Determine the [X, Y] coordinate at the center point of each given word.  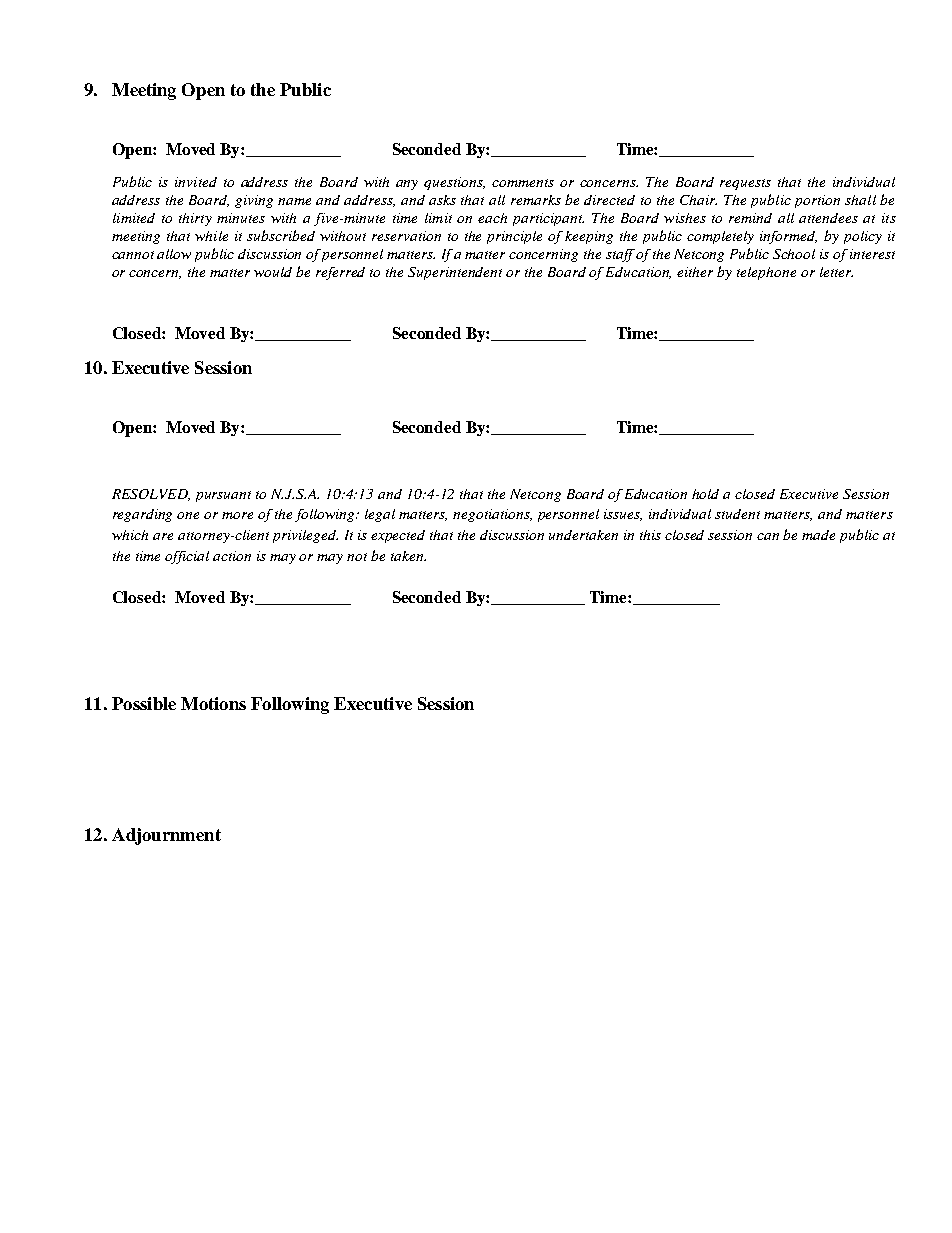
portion [817, 201]
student [737, 514]
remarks [536, 200]
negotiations [492, 515]
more [237, 515]
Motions [213, 703]
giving [254, 201]
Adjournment [166, 836]
